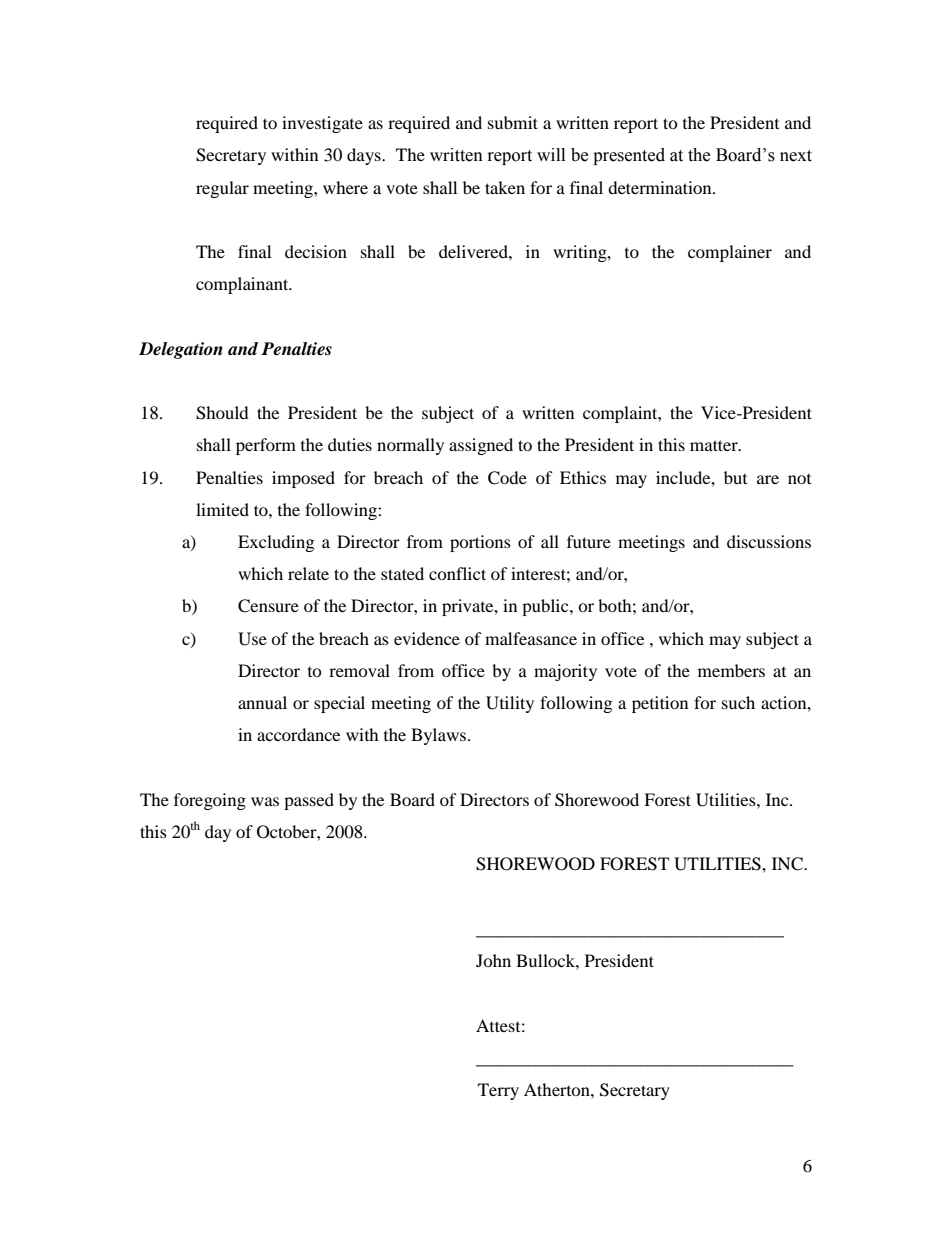 This page has height=1233, width=952. Describe the element at coordinates (440, 736) in the page. I see `Bylaws` at that location.
